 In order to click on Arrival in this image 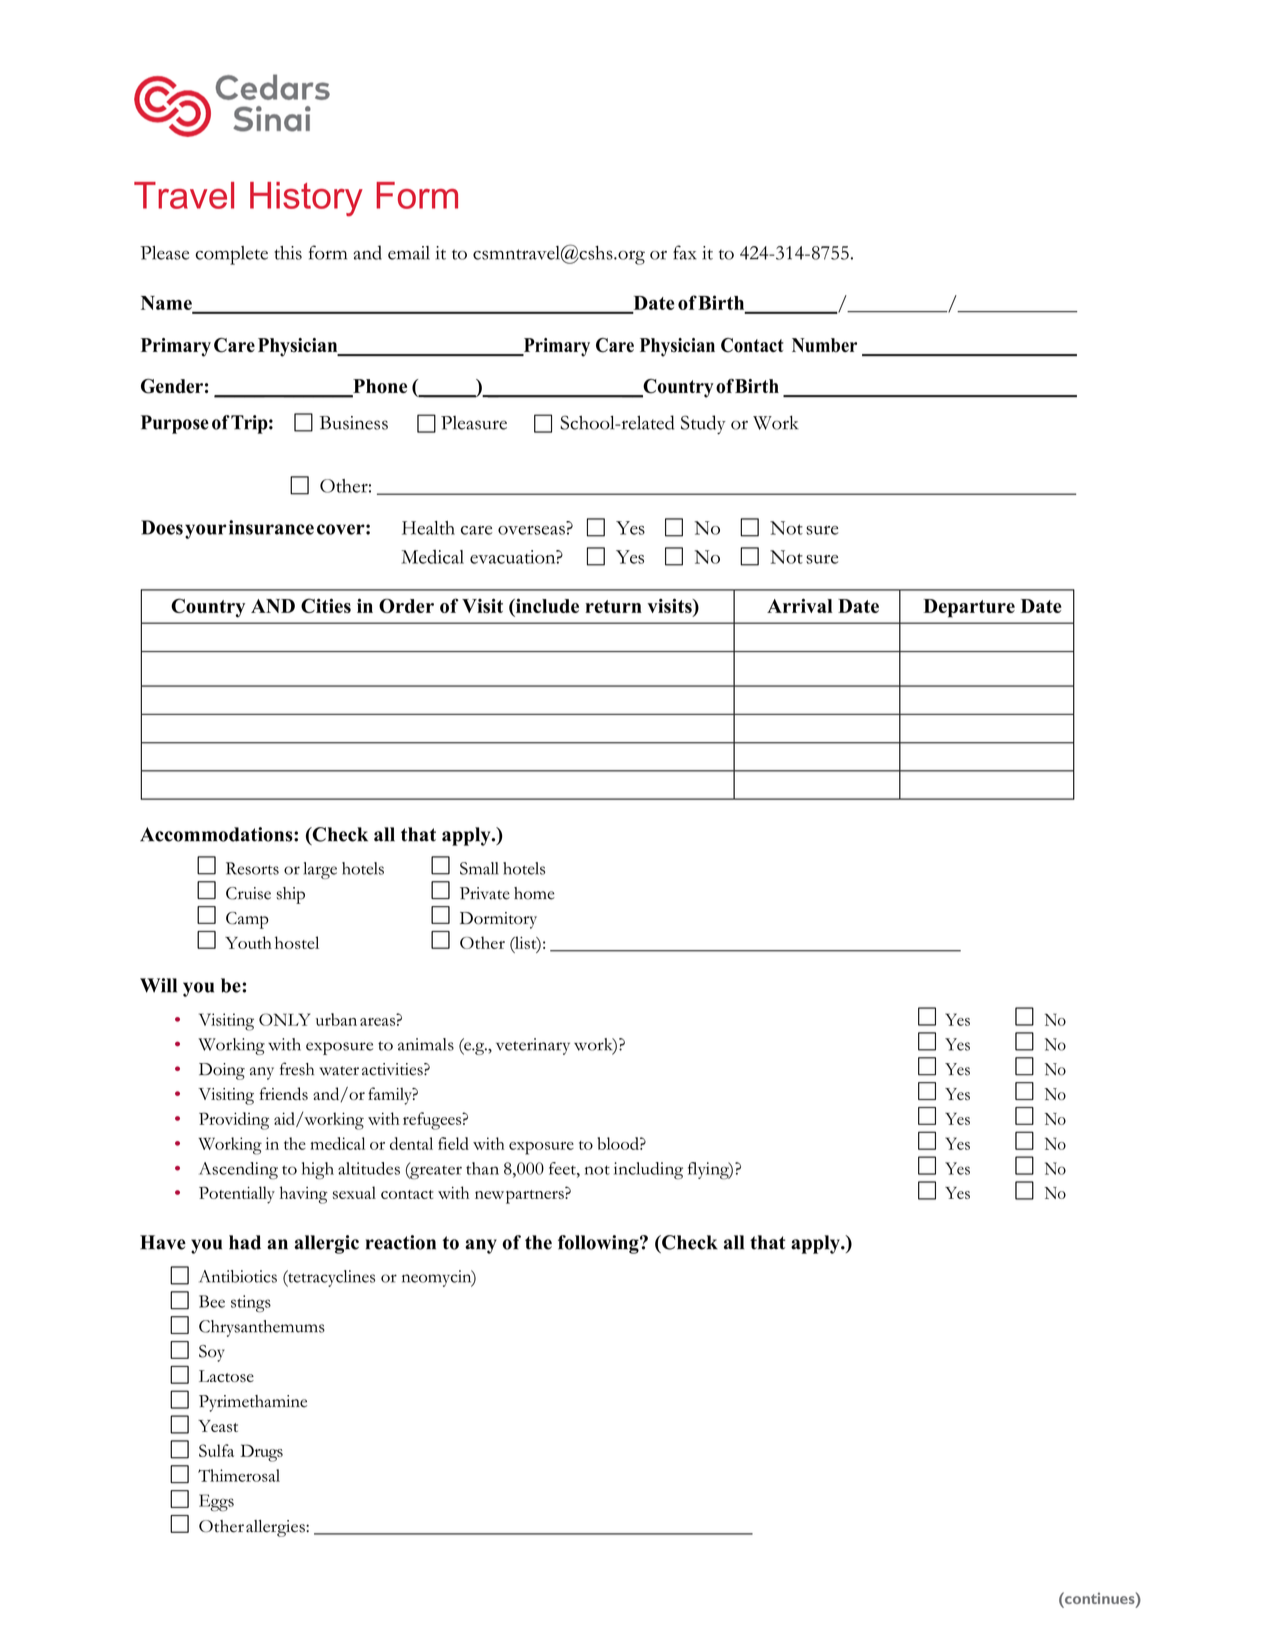, I will do `click(800, 605)`.
